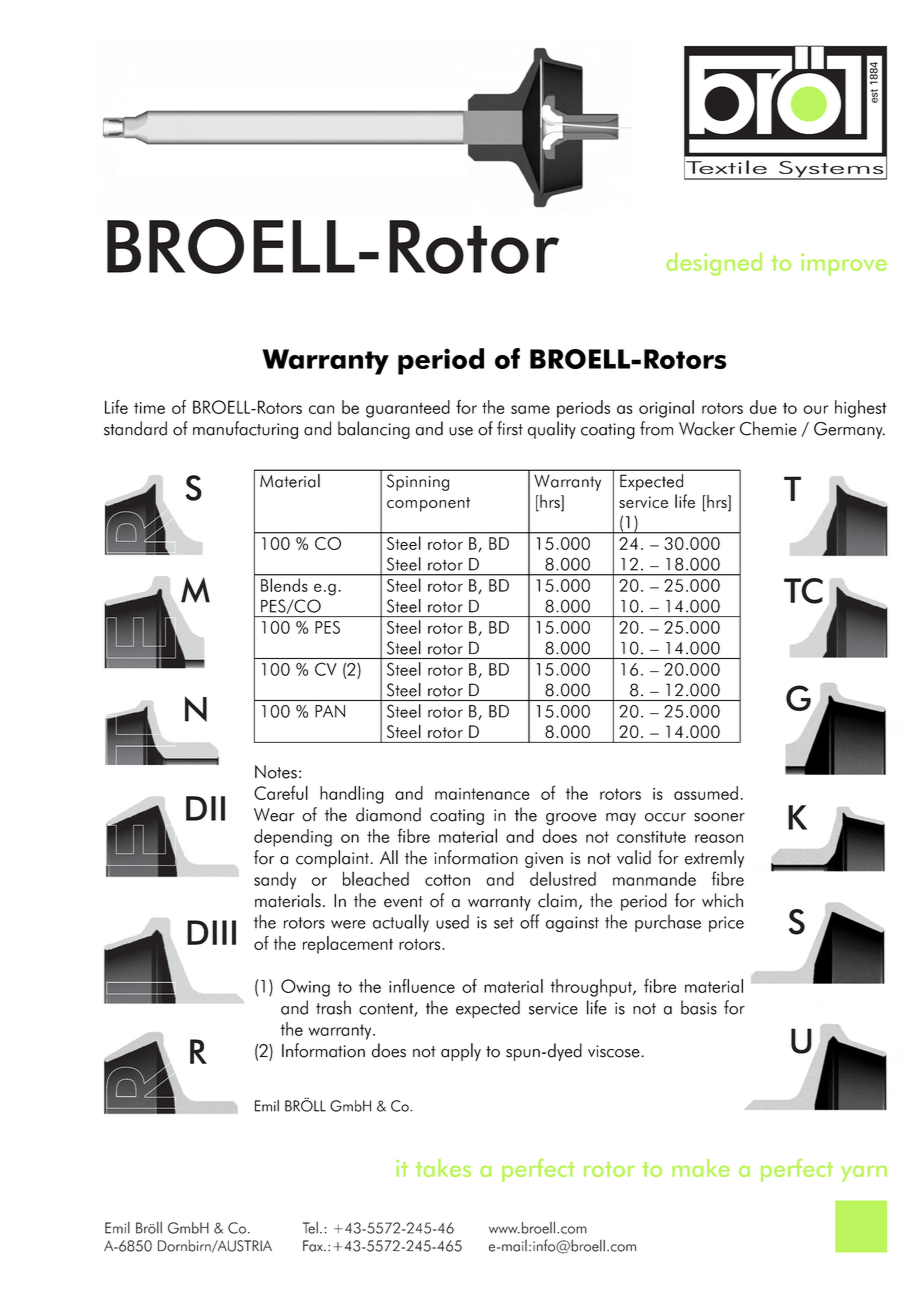 The image size is (924, 1308). What do you see at coordinates (768, 428) in the screenshot?
I see `Chemie` at bounding box center [768, 428].
